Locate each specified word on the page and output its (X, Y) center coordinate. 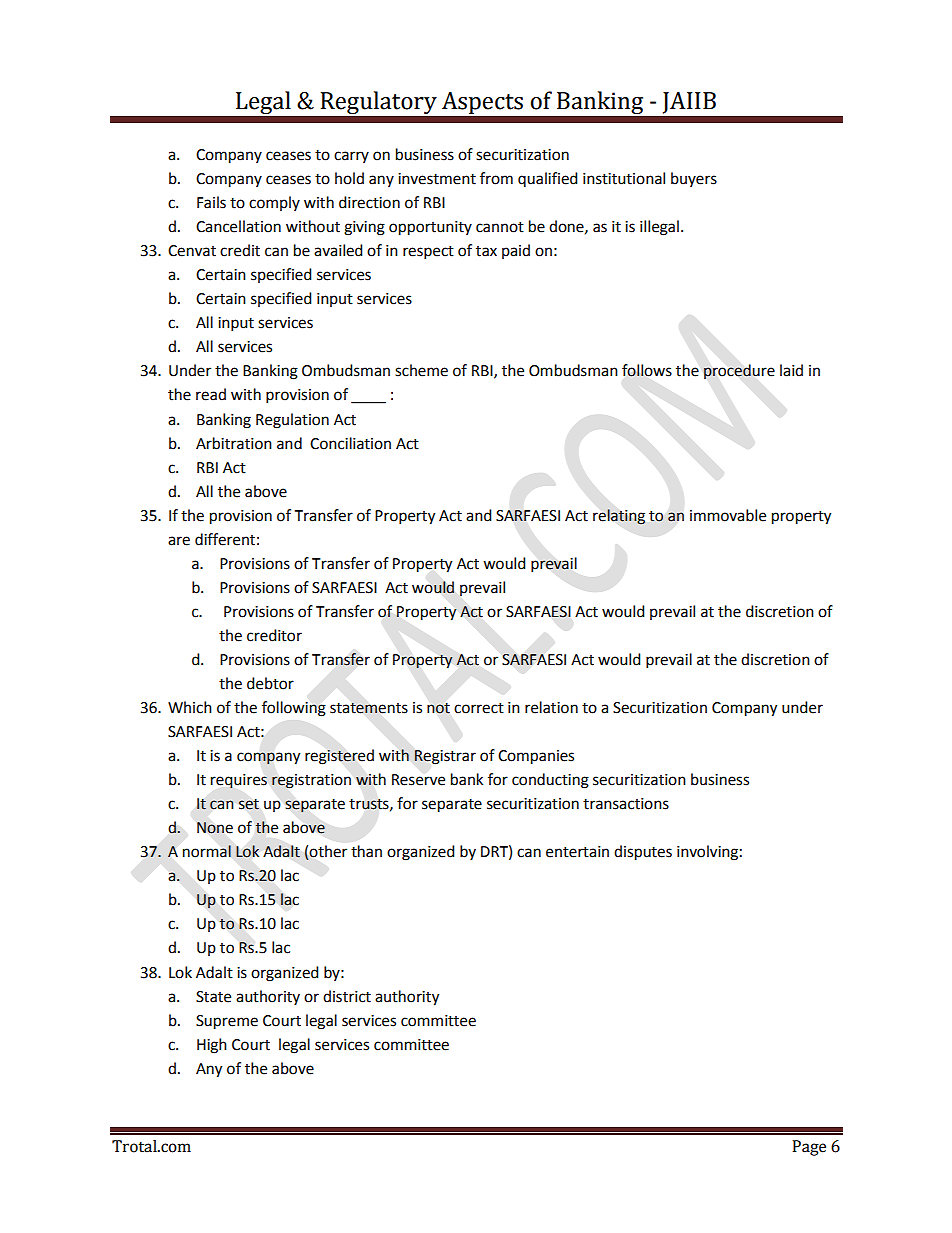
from (496, 178)
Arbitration (234, 443)
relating (619, 517)
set (249, 804)
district (347, 996)
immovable (728, 515)
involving (707, 853)
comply (274, 203)
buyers (694, 179)
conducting (550, 781)
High (212, 1046)
